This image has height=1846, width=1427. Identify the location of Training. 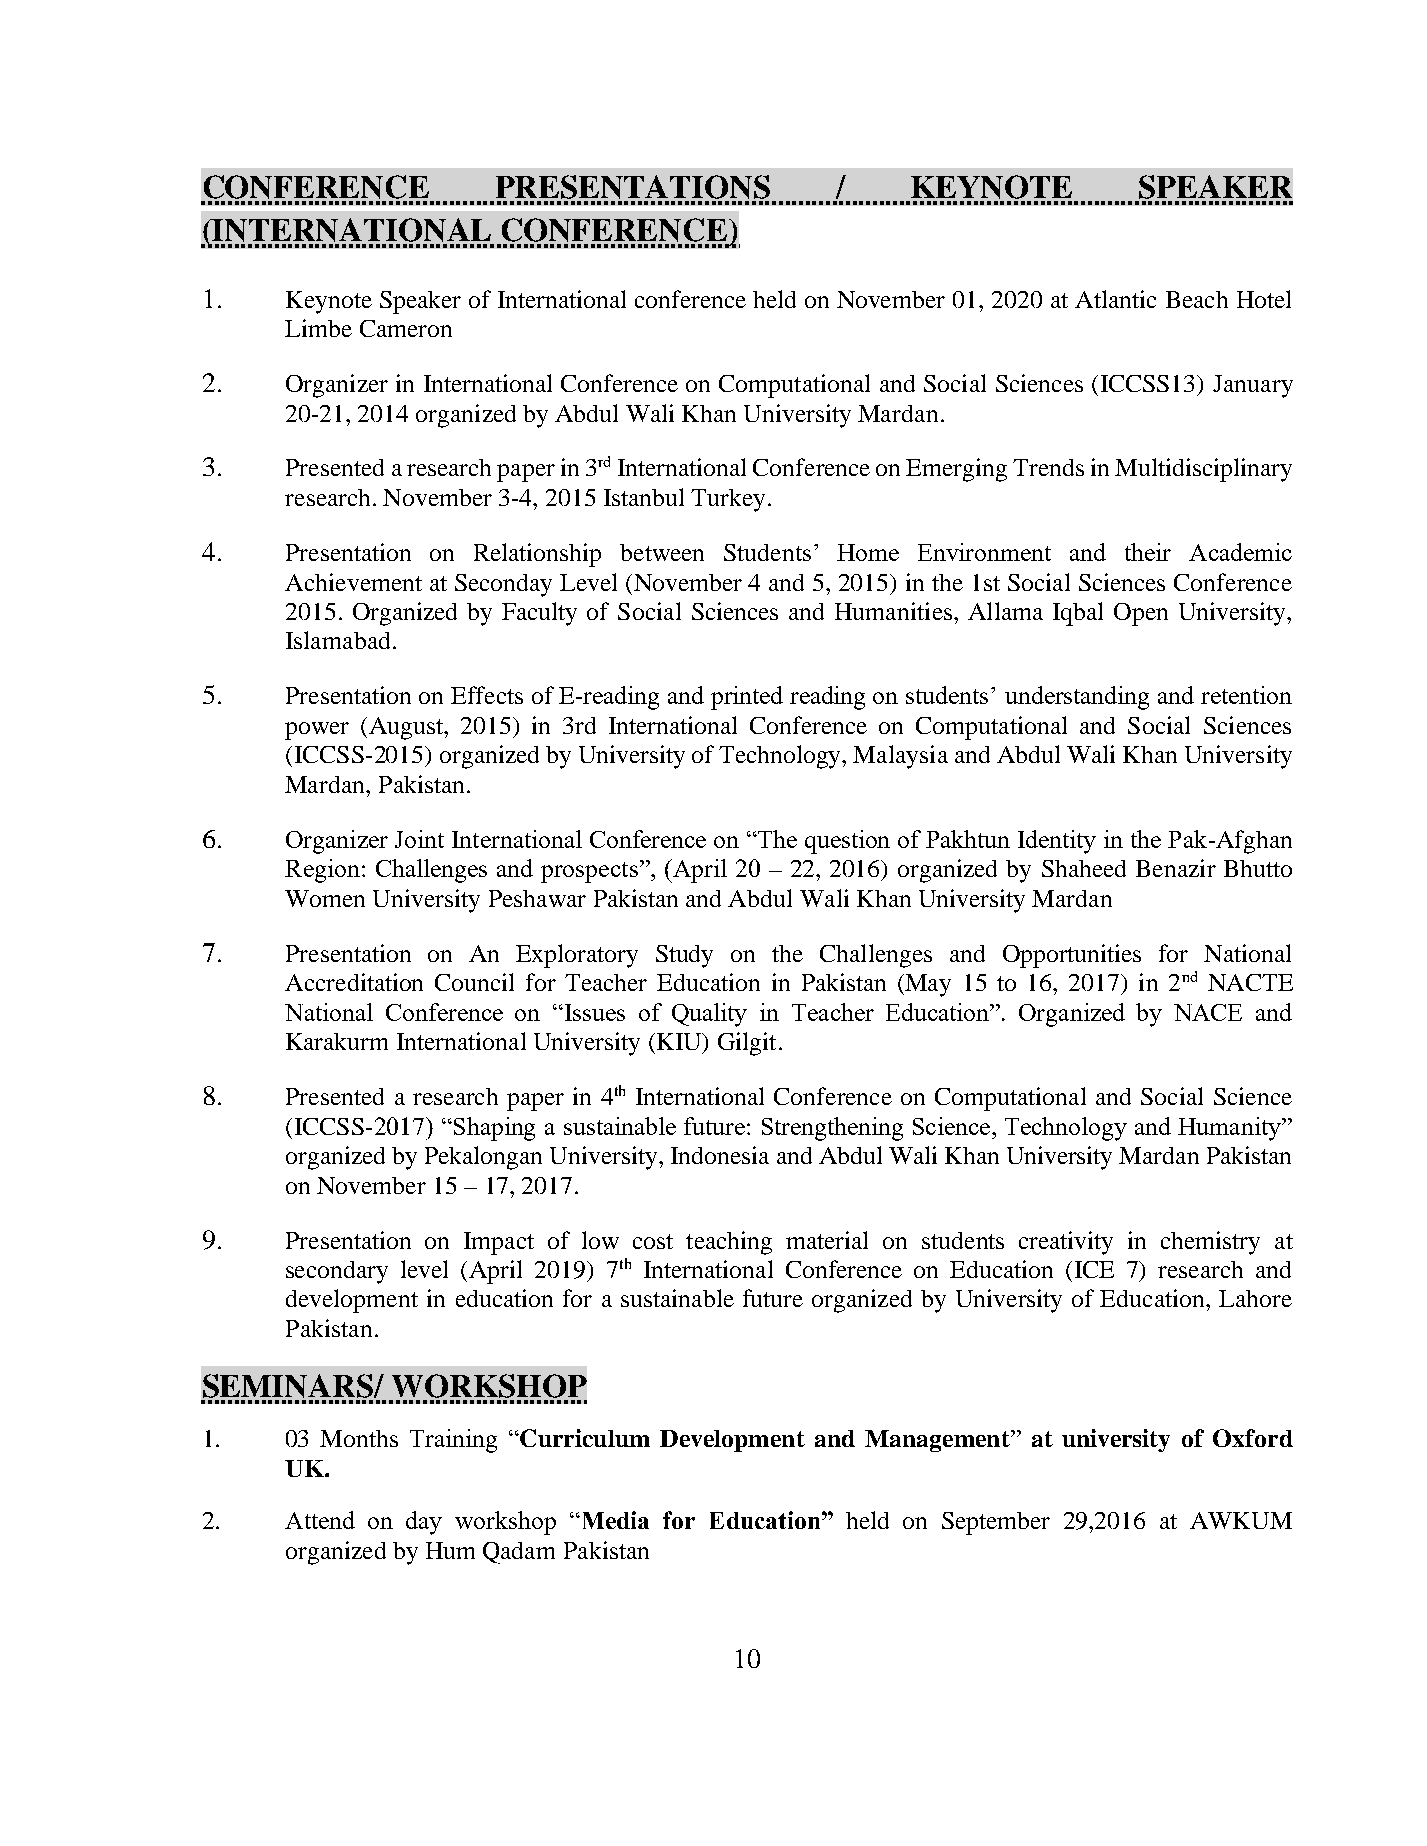
(453, 1441).
